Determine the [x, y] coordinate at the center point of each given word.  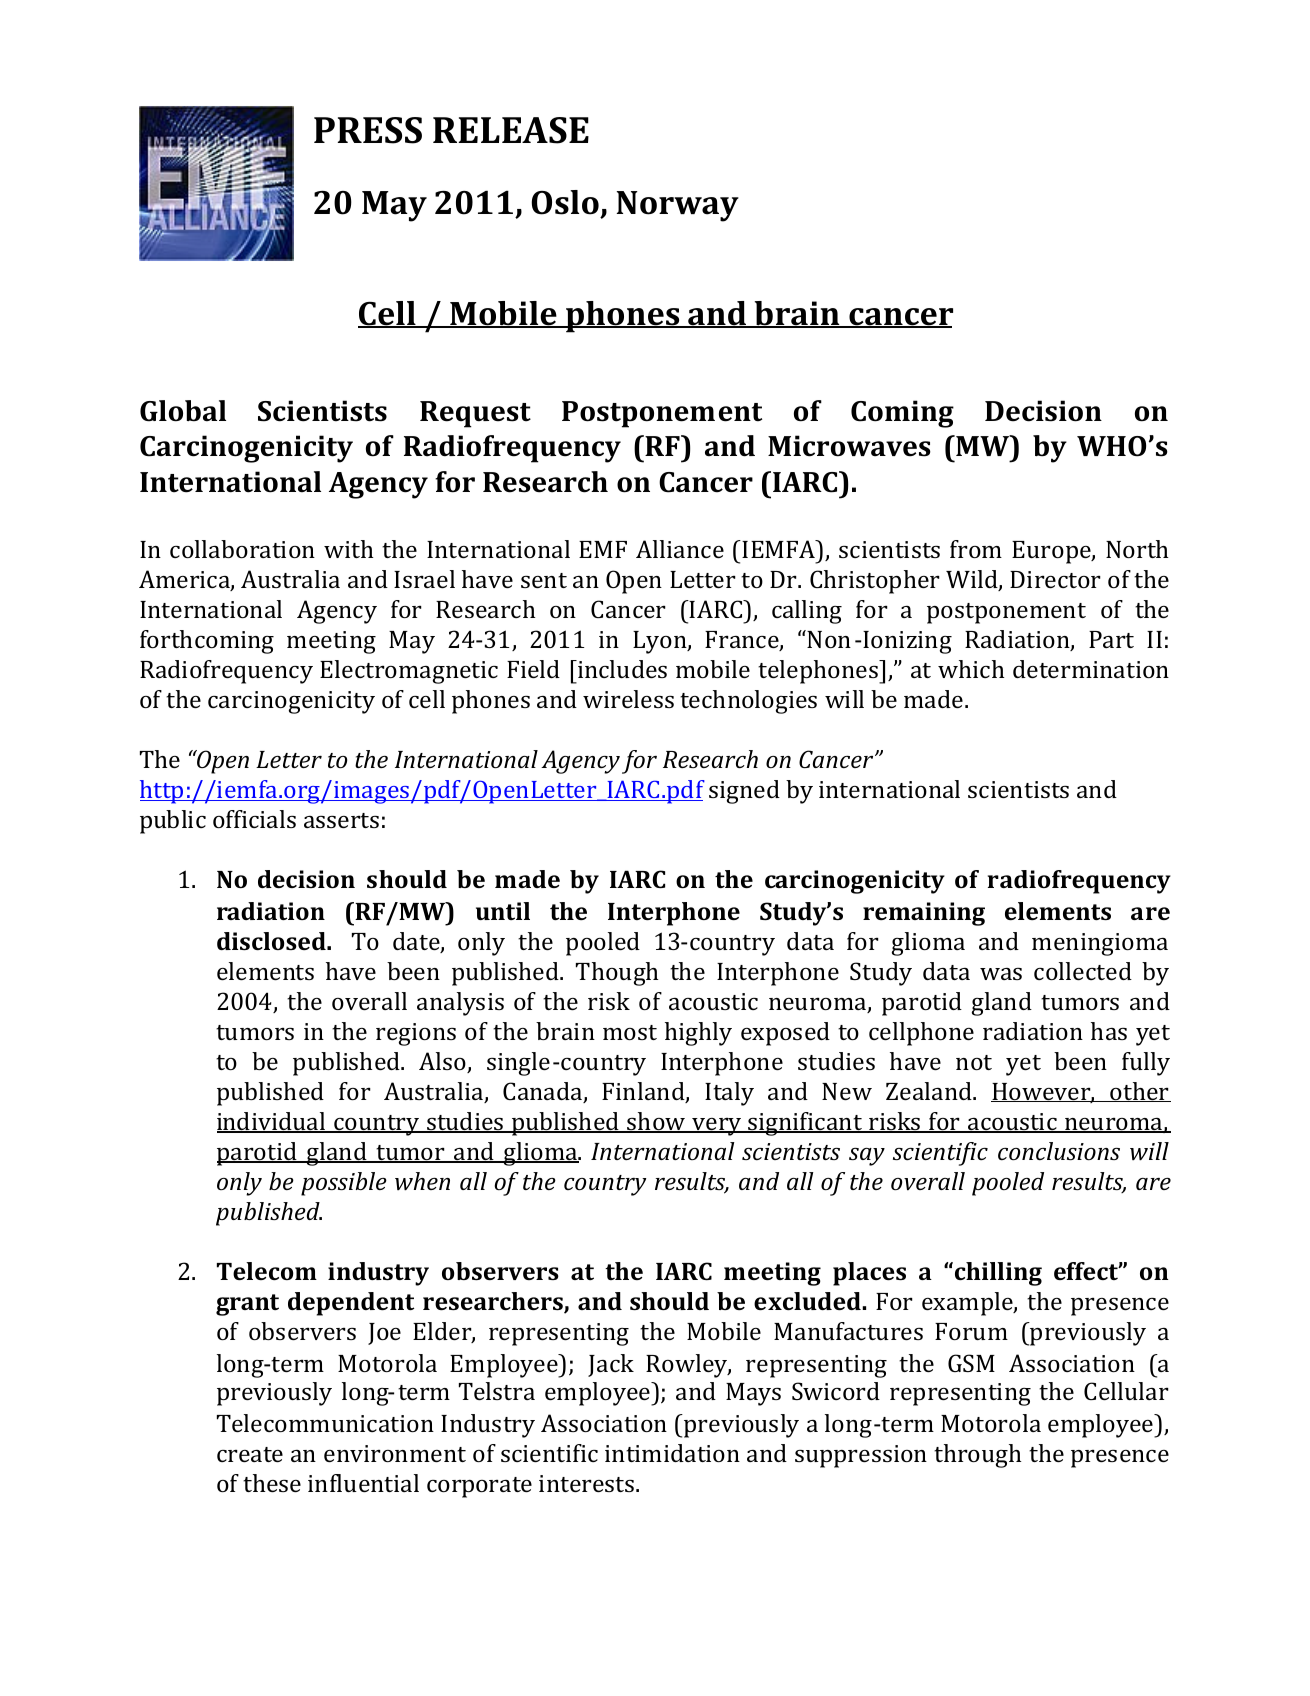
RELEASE [511, 130]
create [250, 1454]
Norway [678, 206]
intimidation [672, 1453]
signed [744, 792]
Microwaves [849, 446]
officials [254, 819]
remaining [924, 914]
